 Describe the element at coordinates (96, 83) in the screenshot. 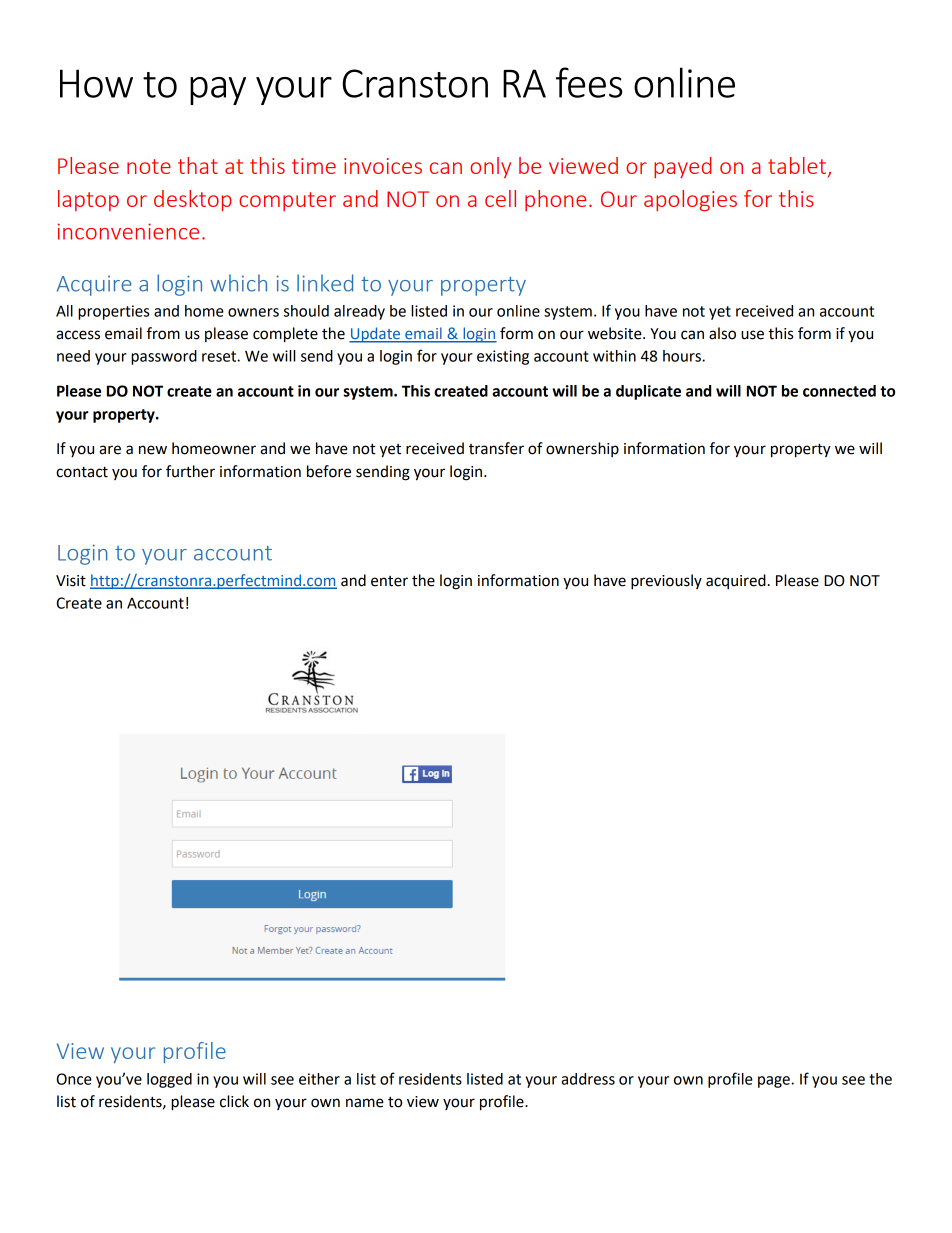

I see `How` at that location.
